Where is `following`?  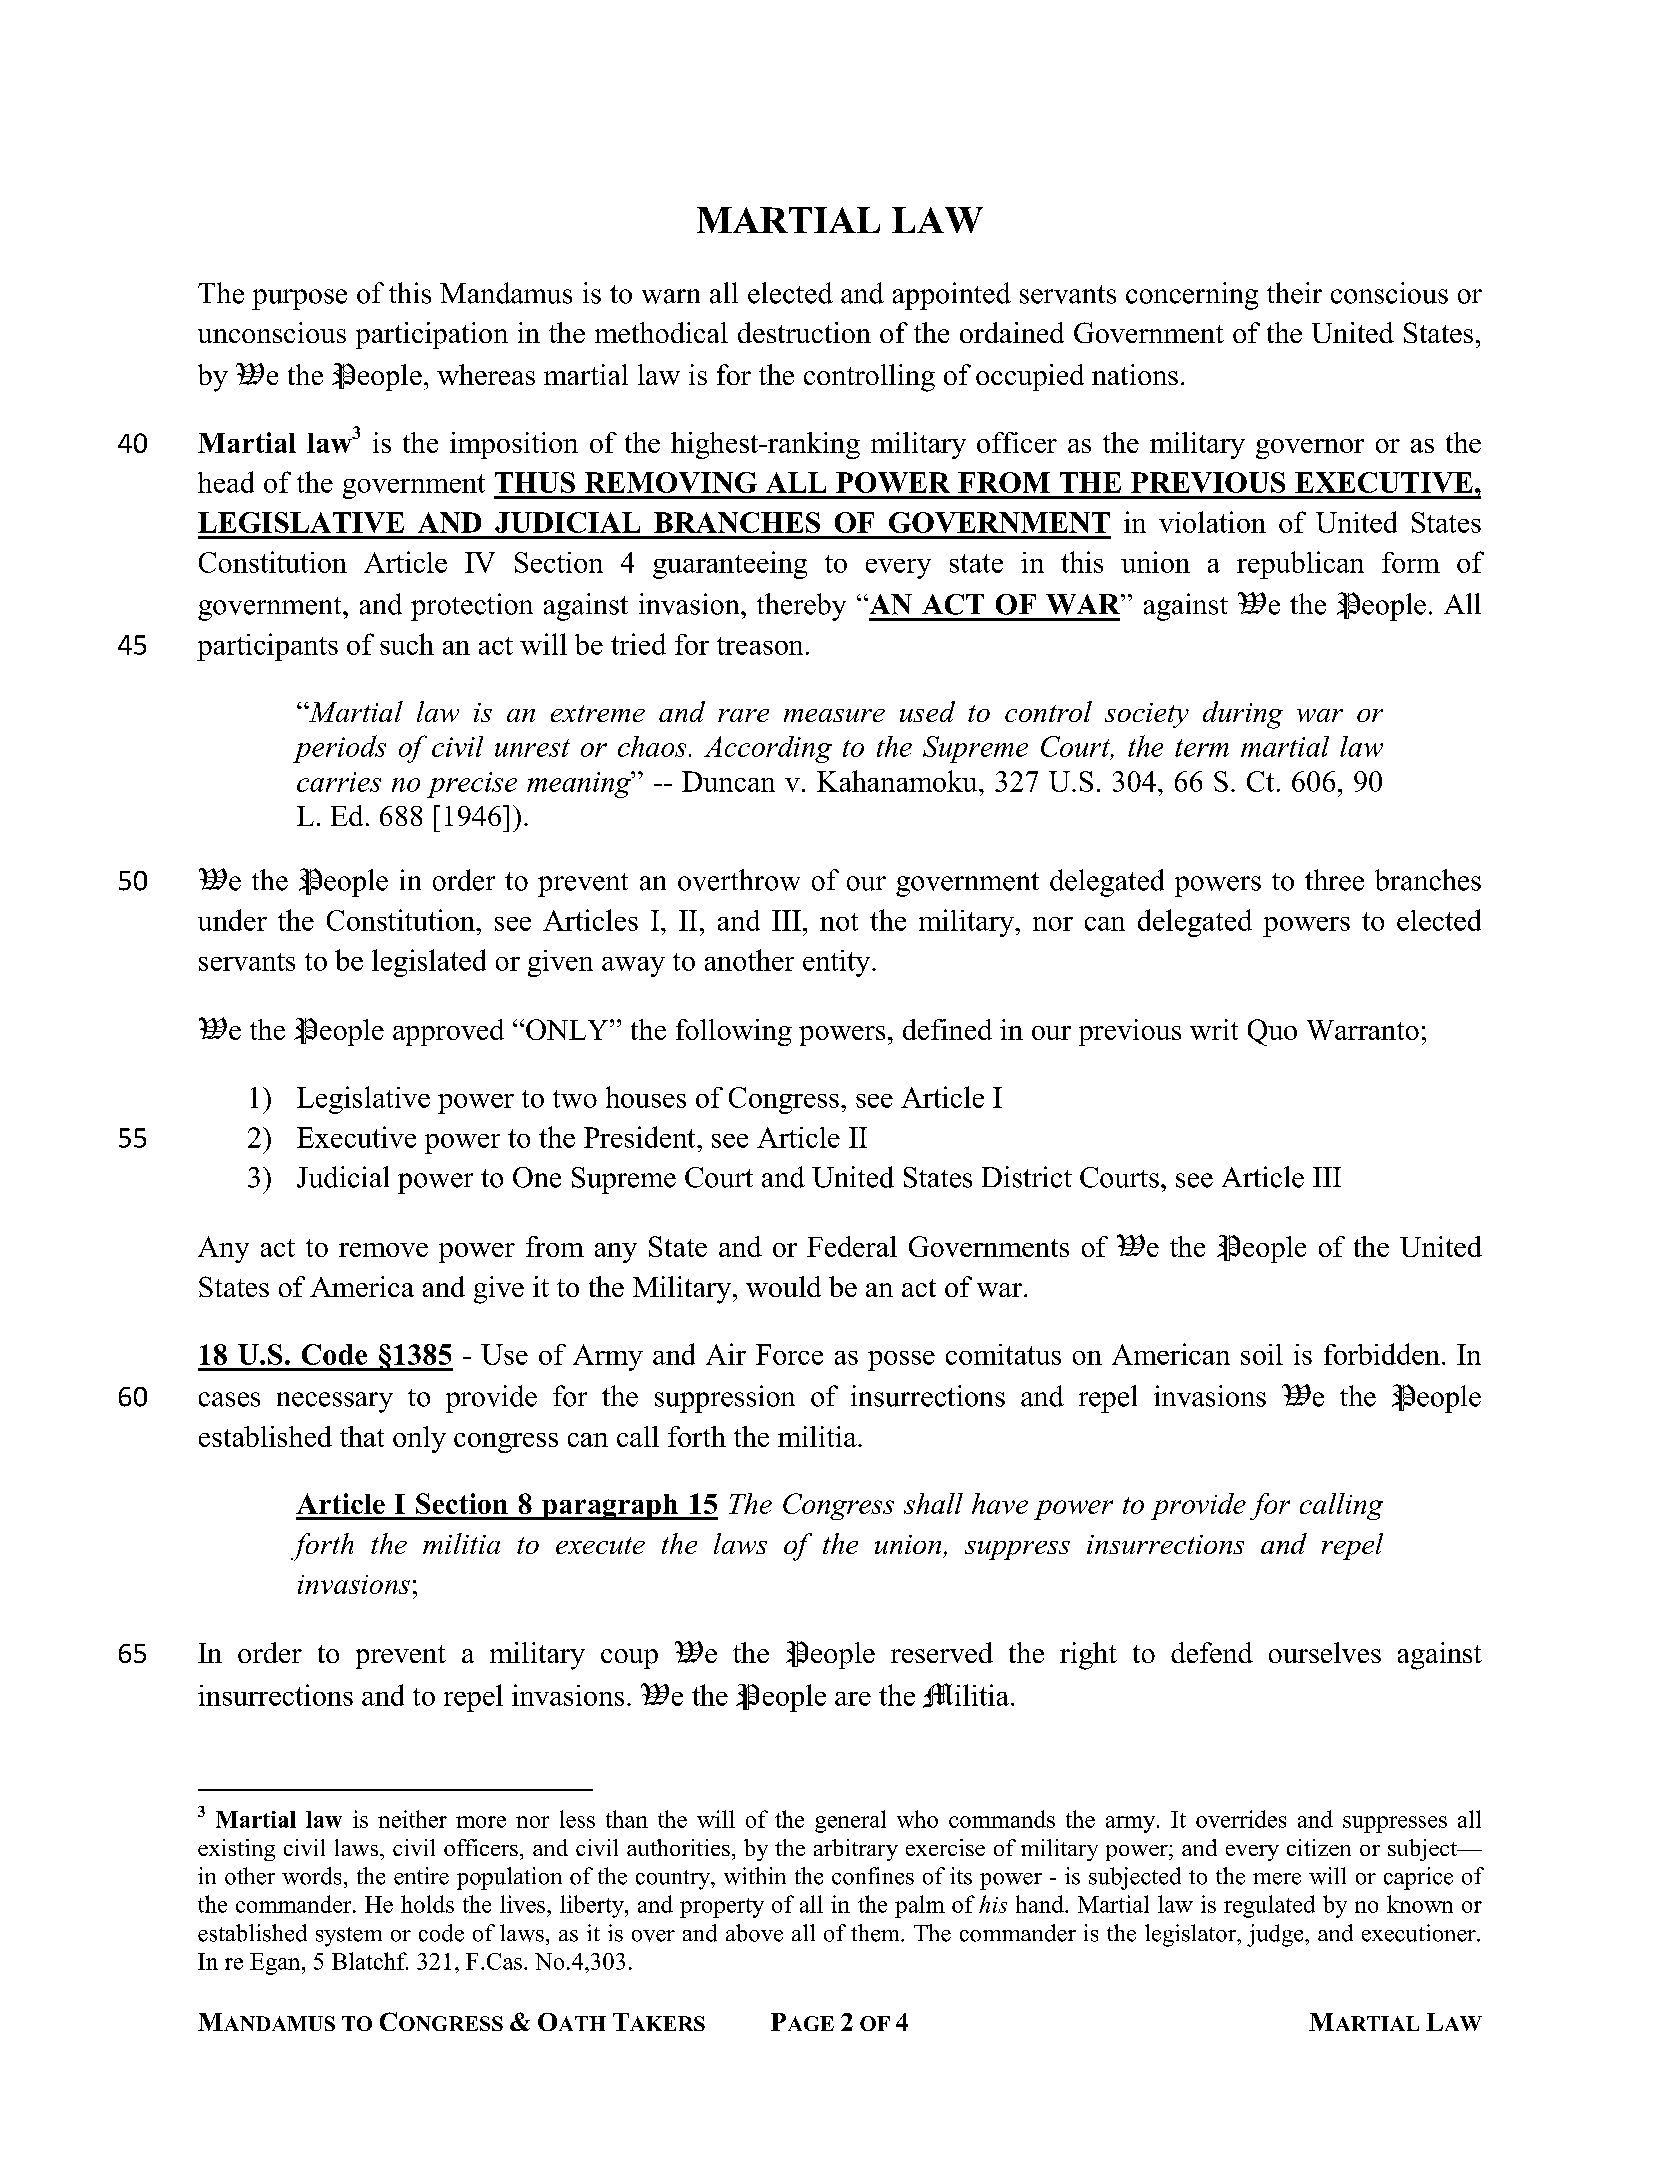 following is located at coordinates (734, 1032).
